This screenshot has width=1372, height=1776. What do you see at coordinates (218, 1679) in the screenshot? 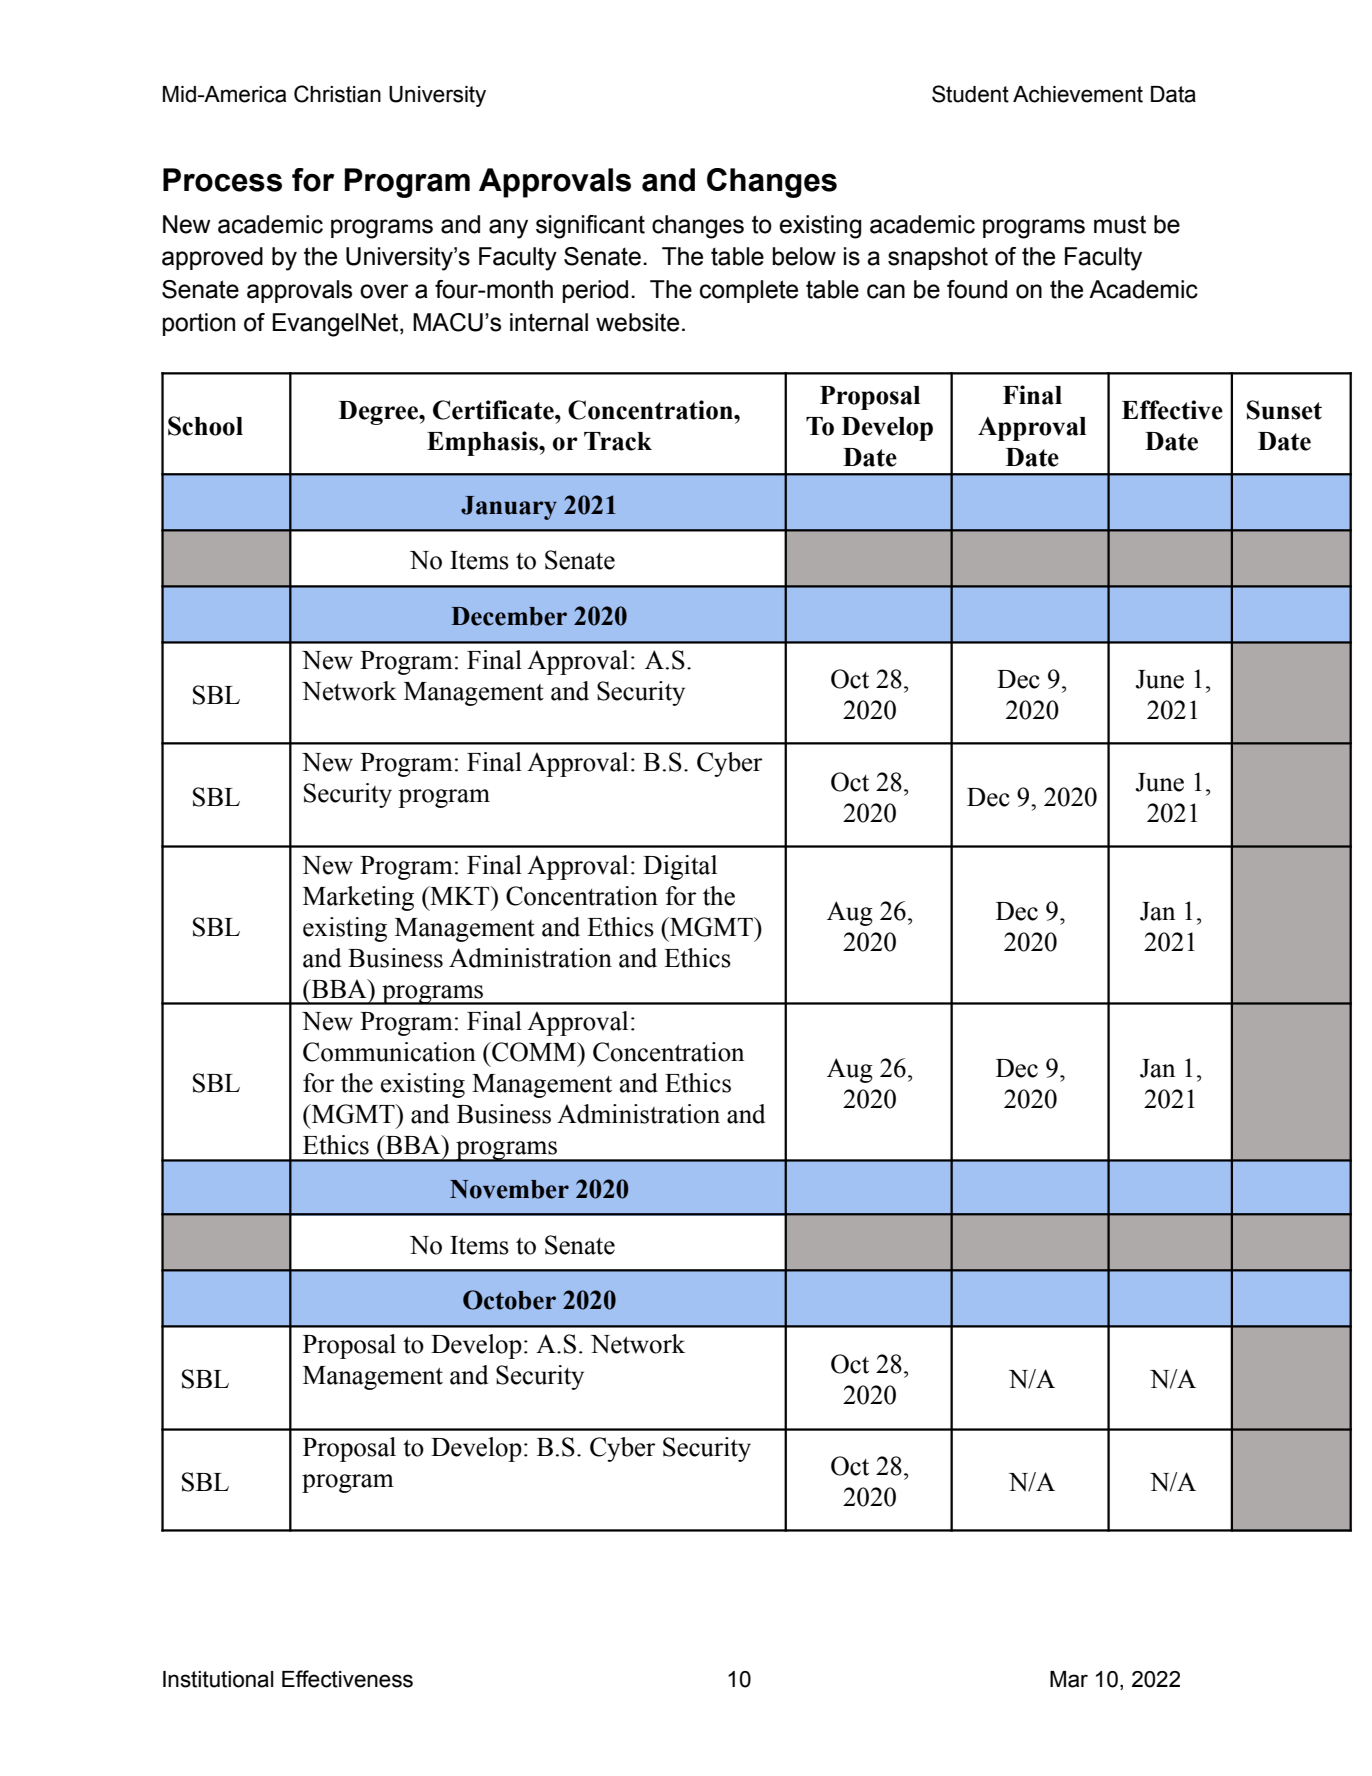
I see `Institutional` at bounding box center [218, 1679].
